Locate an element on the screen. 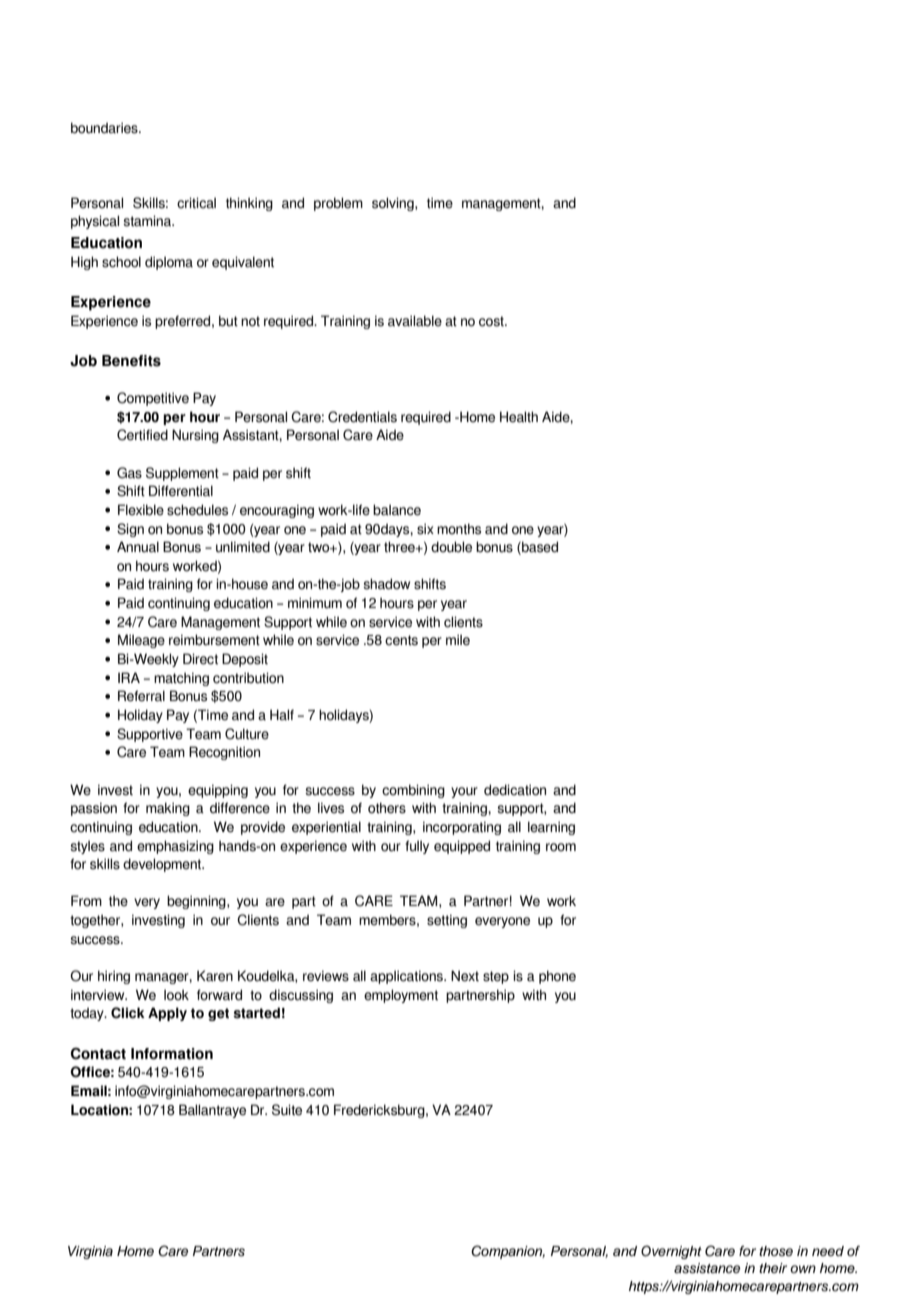  equipped is located at coordinates (462, 847).
